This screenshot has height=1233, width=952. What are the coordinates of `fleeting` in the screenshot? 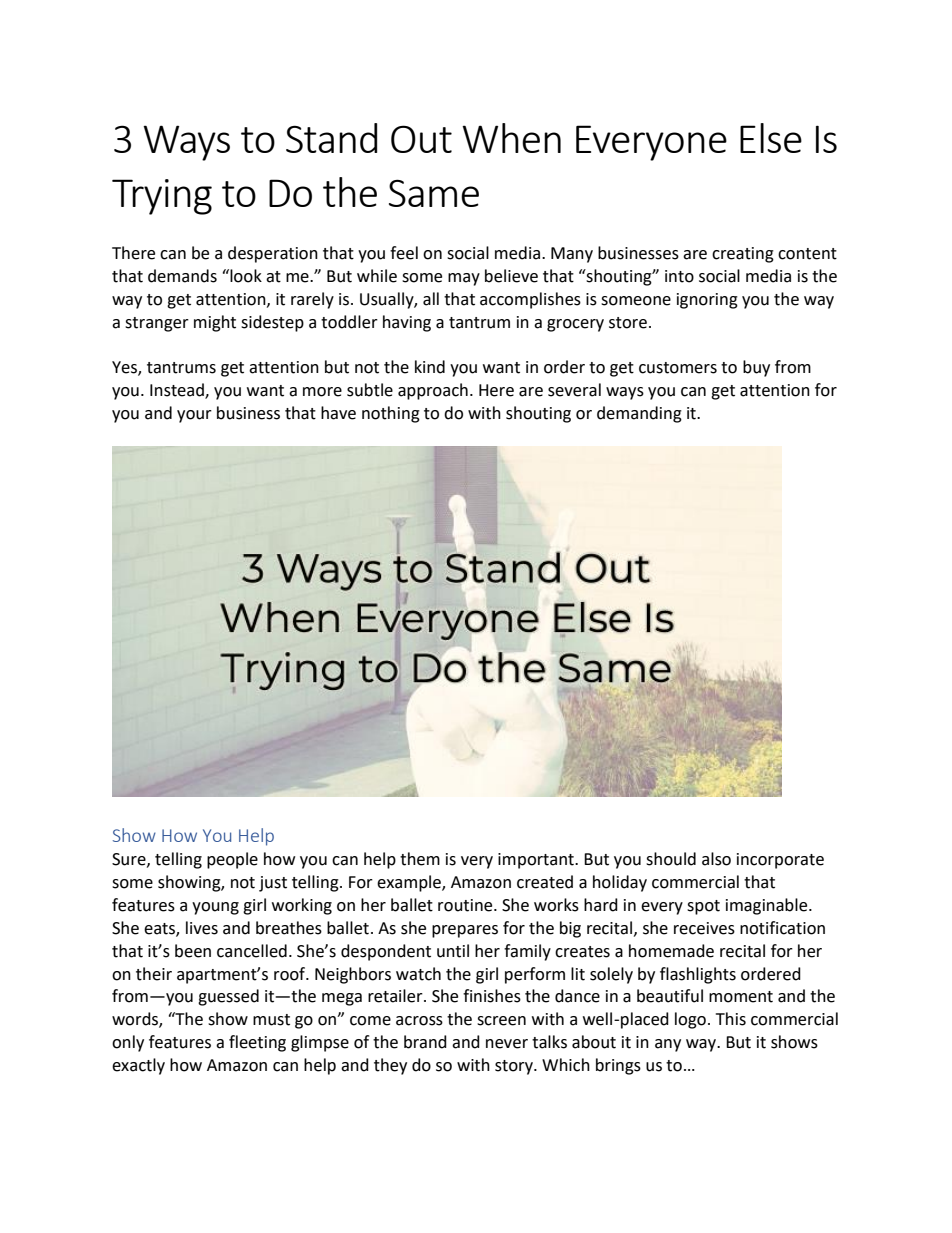 It's located at (257, 1043).
